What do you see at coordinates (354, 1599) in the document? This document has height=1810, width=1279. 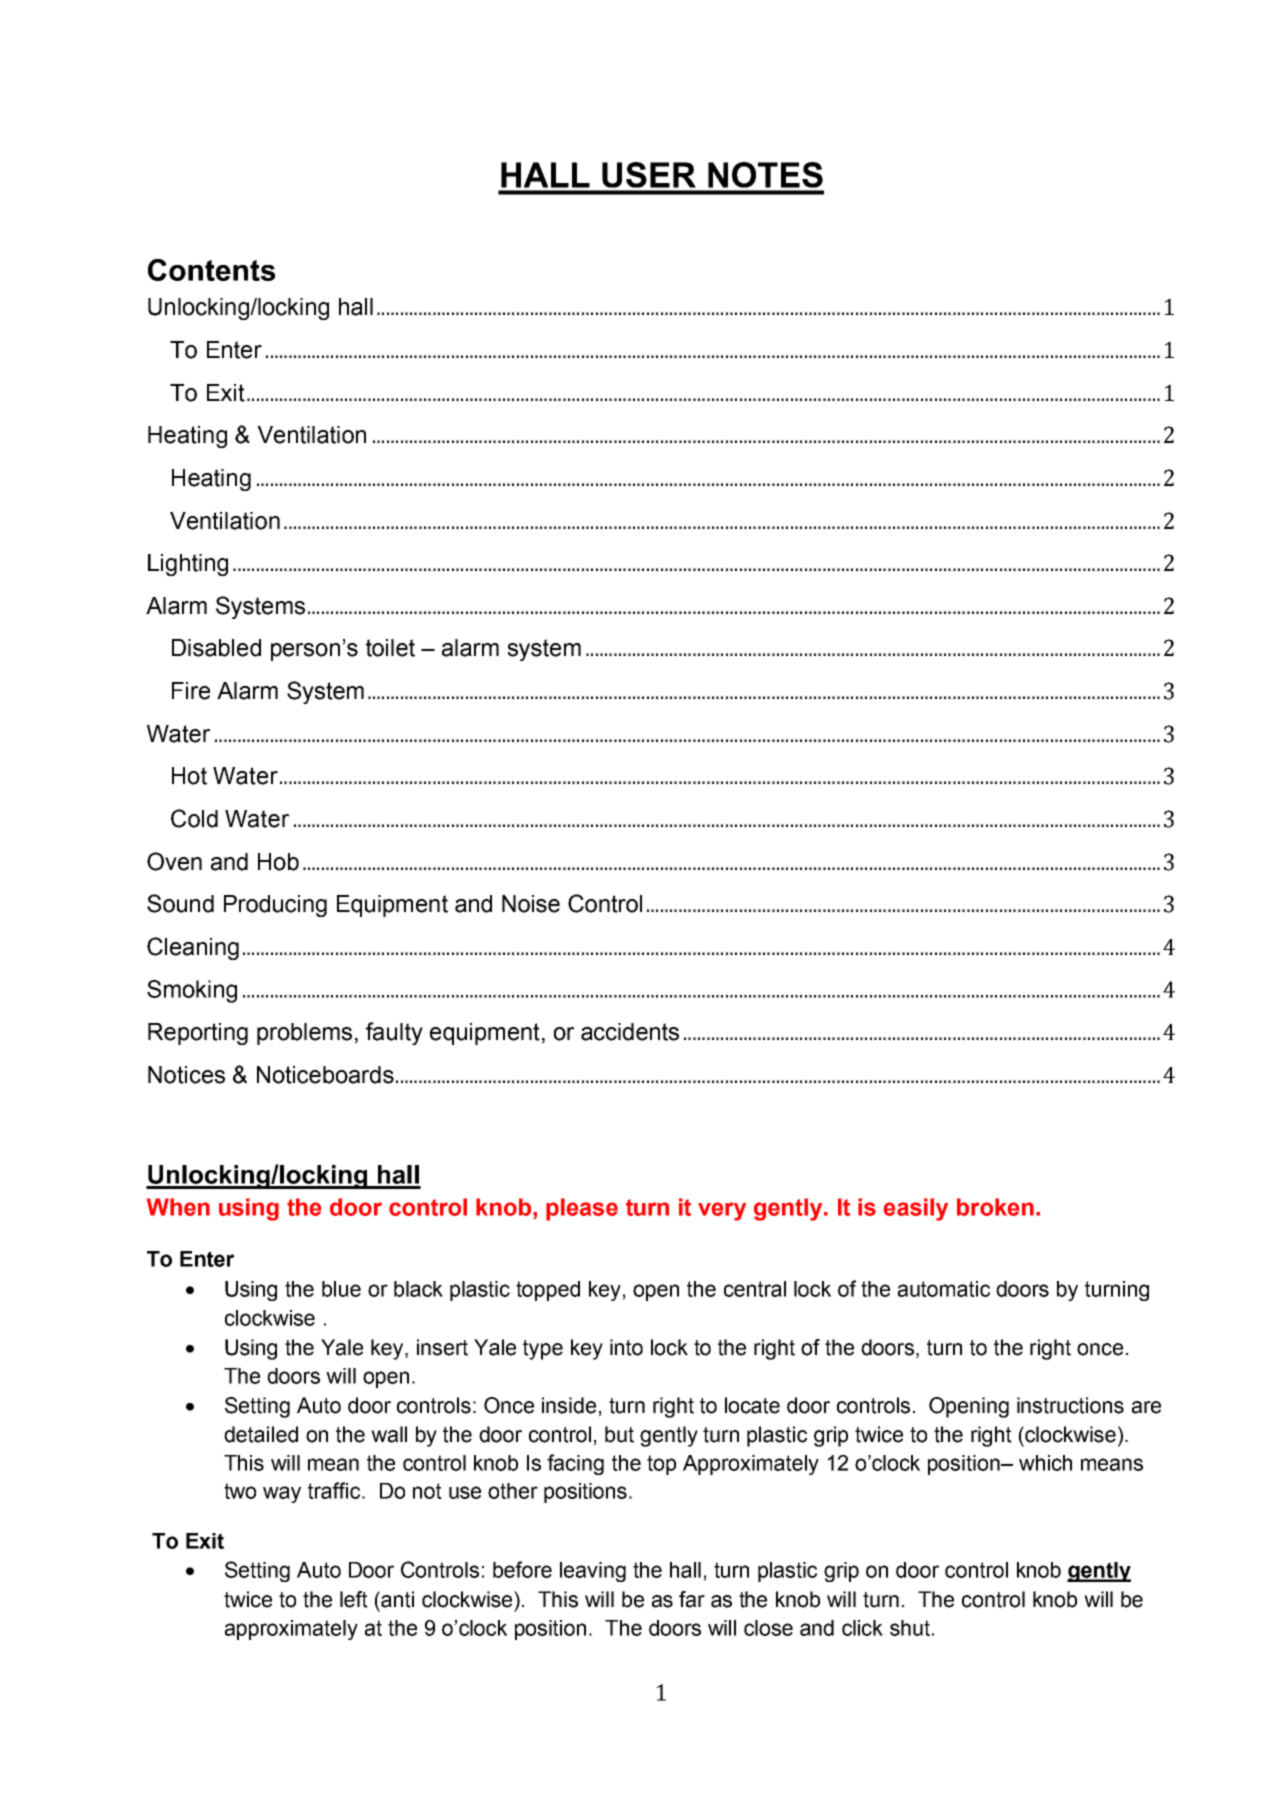 I see `left` at bounding box center [354, 1599].
